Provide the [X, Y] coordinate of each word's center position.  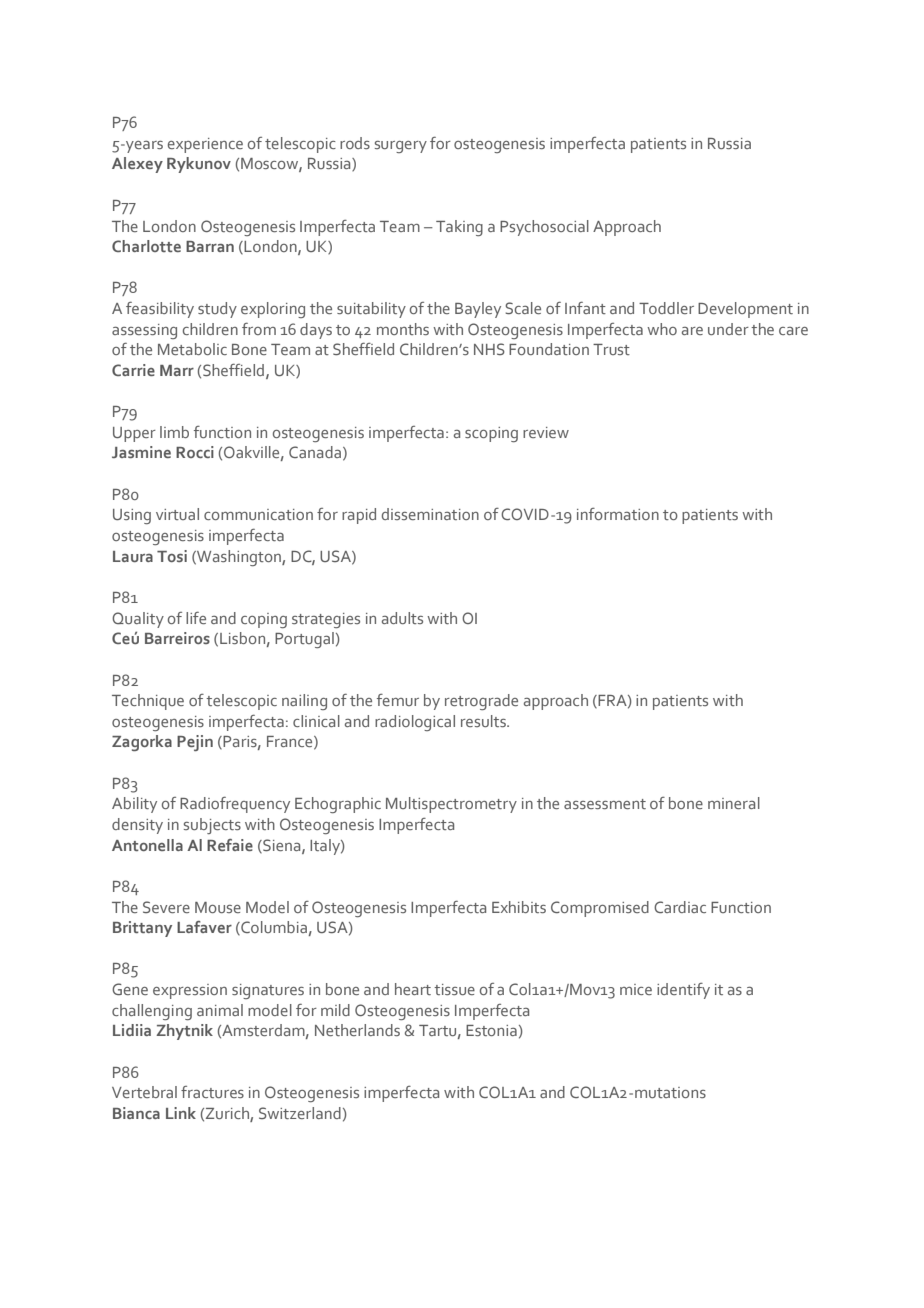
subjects [212, 826]
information [618, 514]
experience [205, 145]
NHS [489, 349]
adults [402, 618]
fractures [212, 1092]
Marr [177, 370]
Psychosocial [544, 228]
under [728, 329]
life [196, 618]
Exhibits [519, 907]
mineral [734, 803]
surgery [401, 147]
